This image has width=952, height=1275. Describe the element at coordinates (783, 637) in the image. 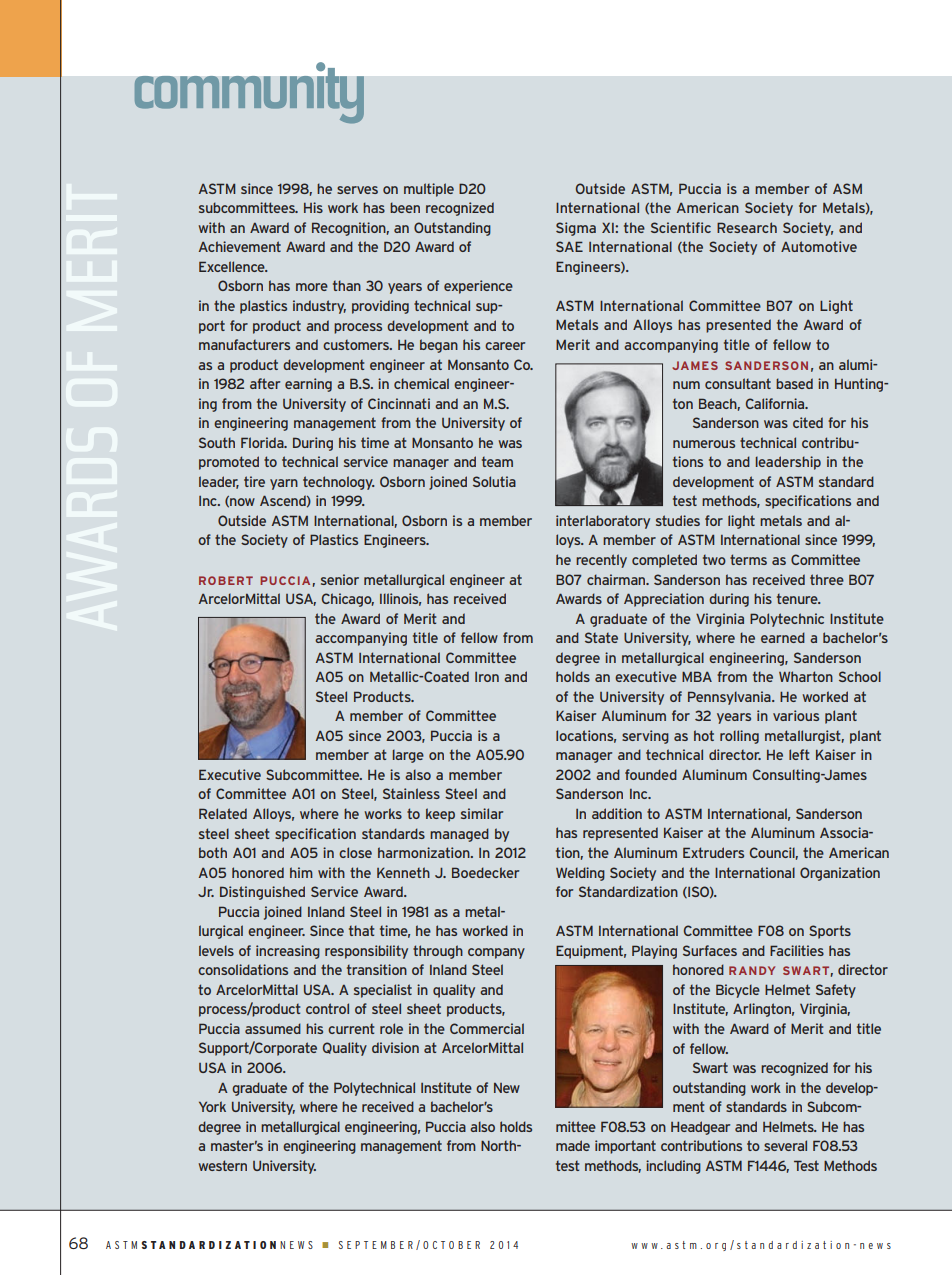

I see `earned` at that location.
